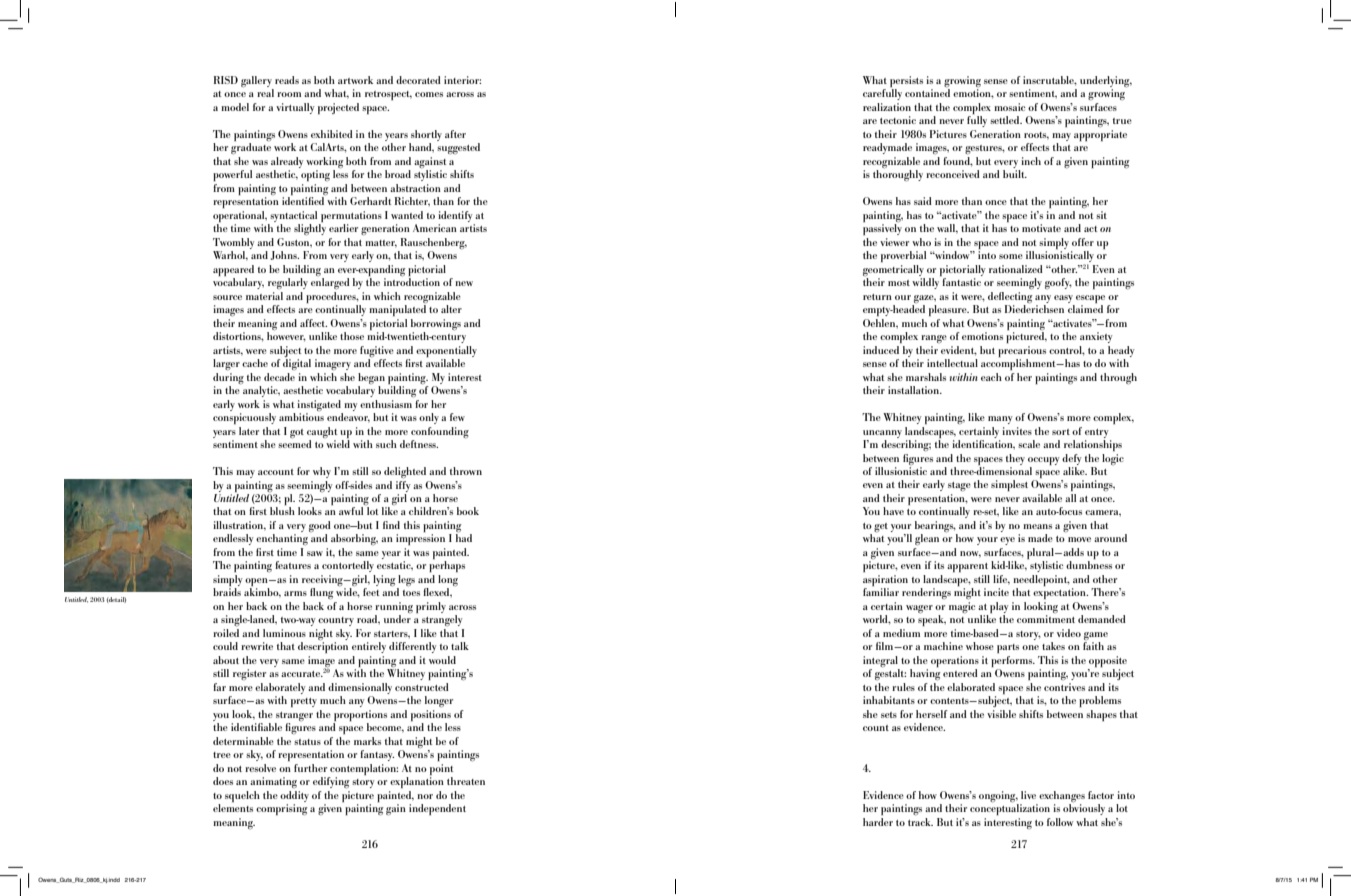 The height and width of the document is (896, 1351). I want to click on settled, so click(1006, 120).
